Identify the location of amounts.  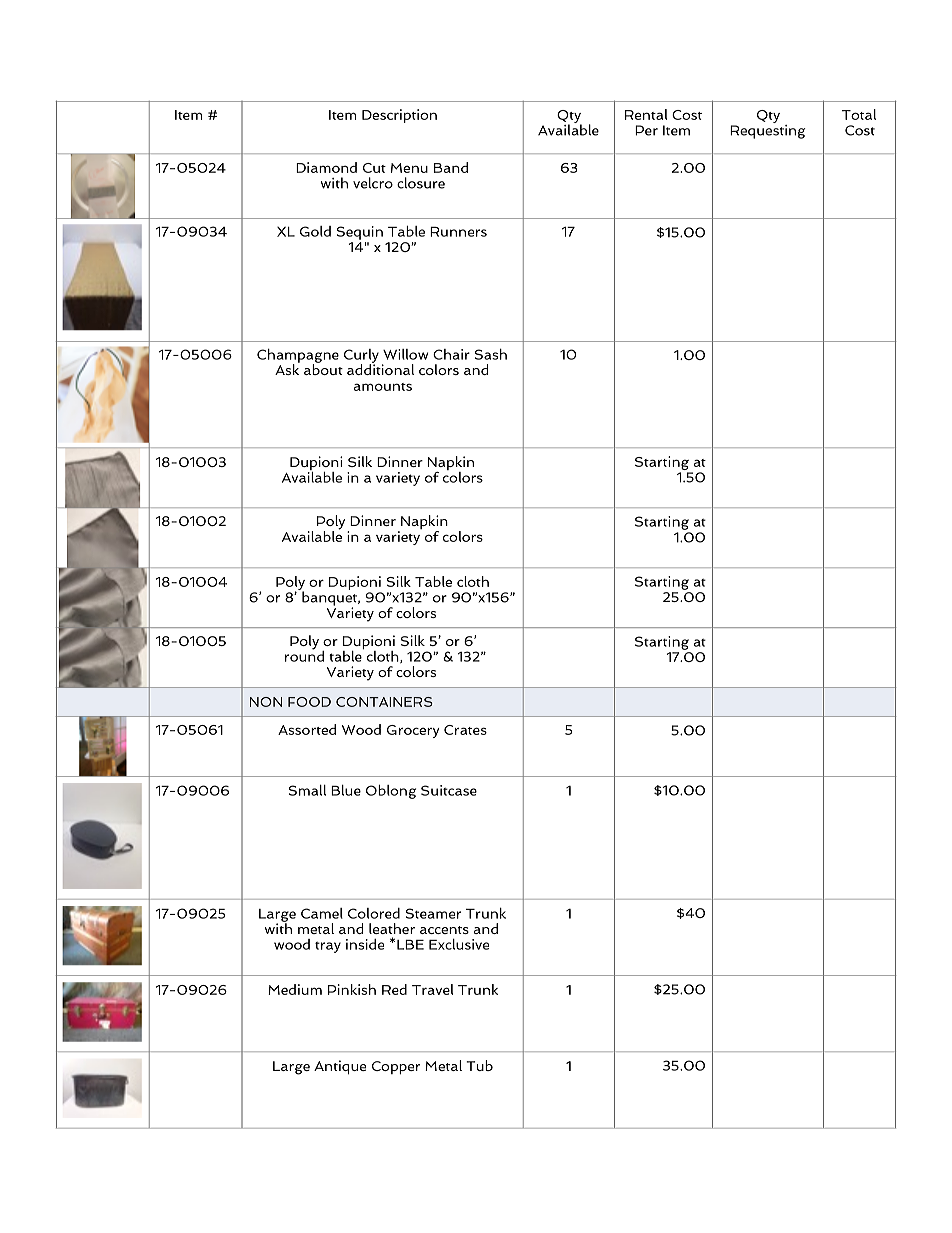
(383, 387).
